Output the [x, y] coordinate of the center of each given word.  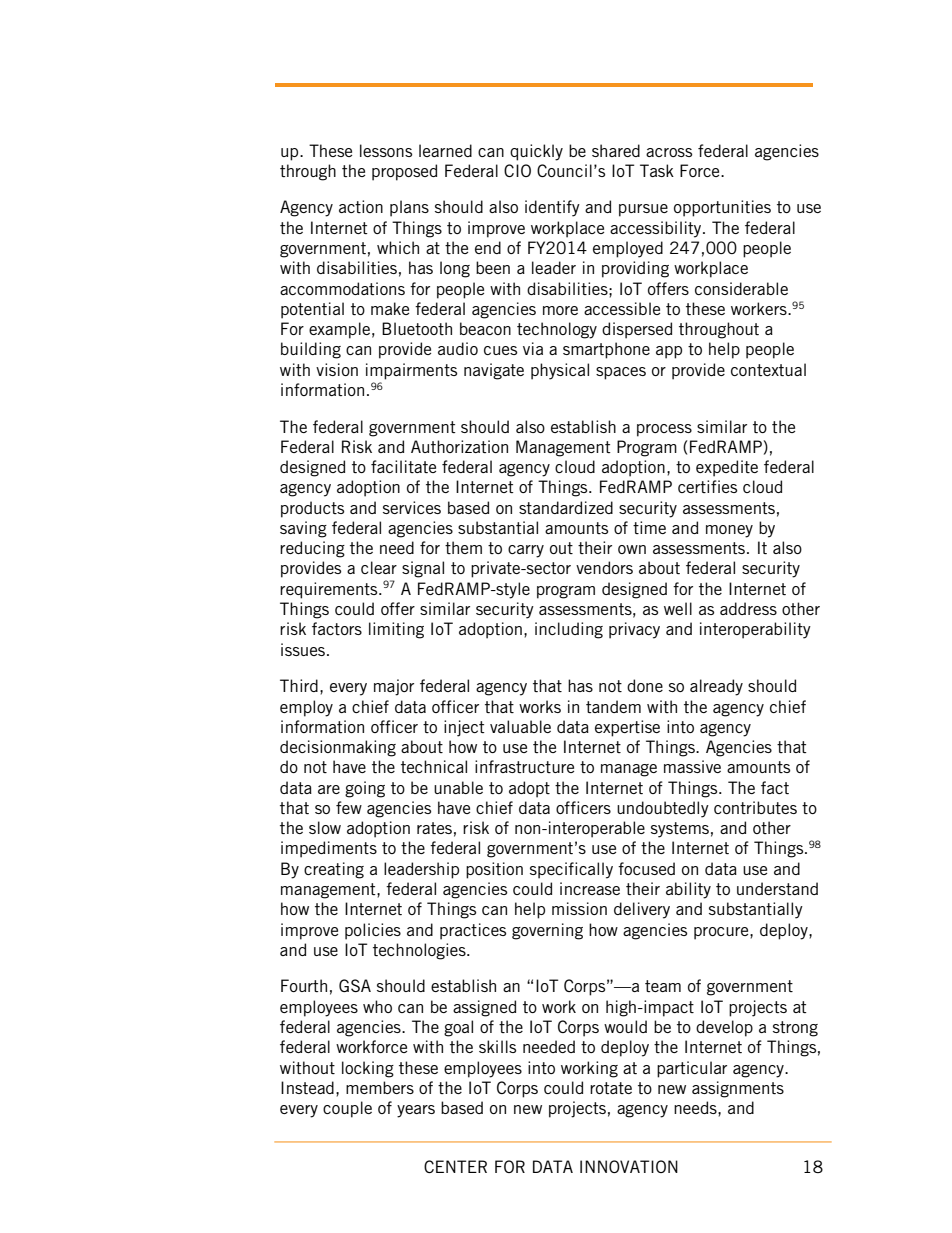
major [394, 687]
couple [347, 1109]
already [716, 687]
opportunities [722, 208]
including [569, 630]
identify [552, 208]
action [361, 206]
